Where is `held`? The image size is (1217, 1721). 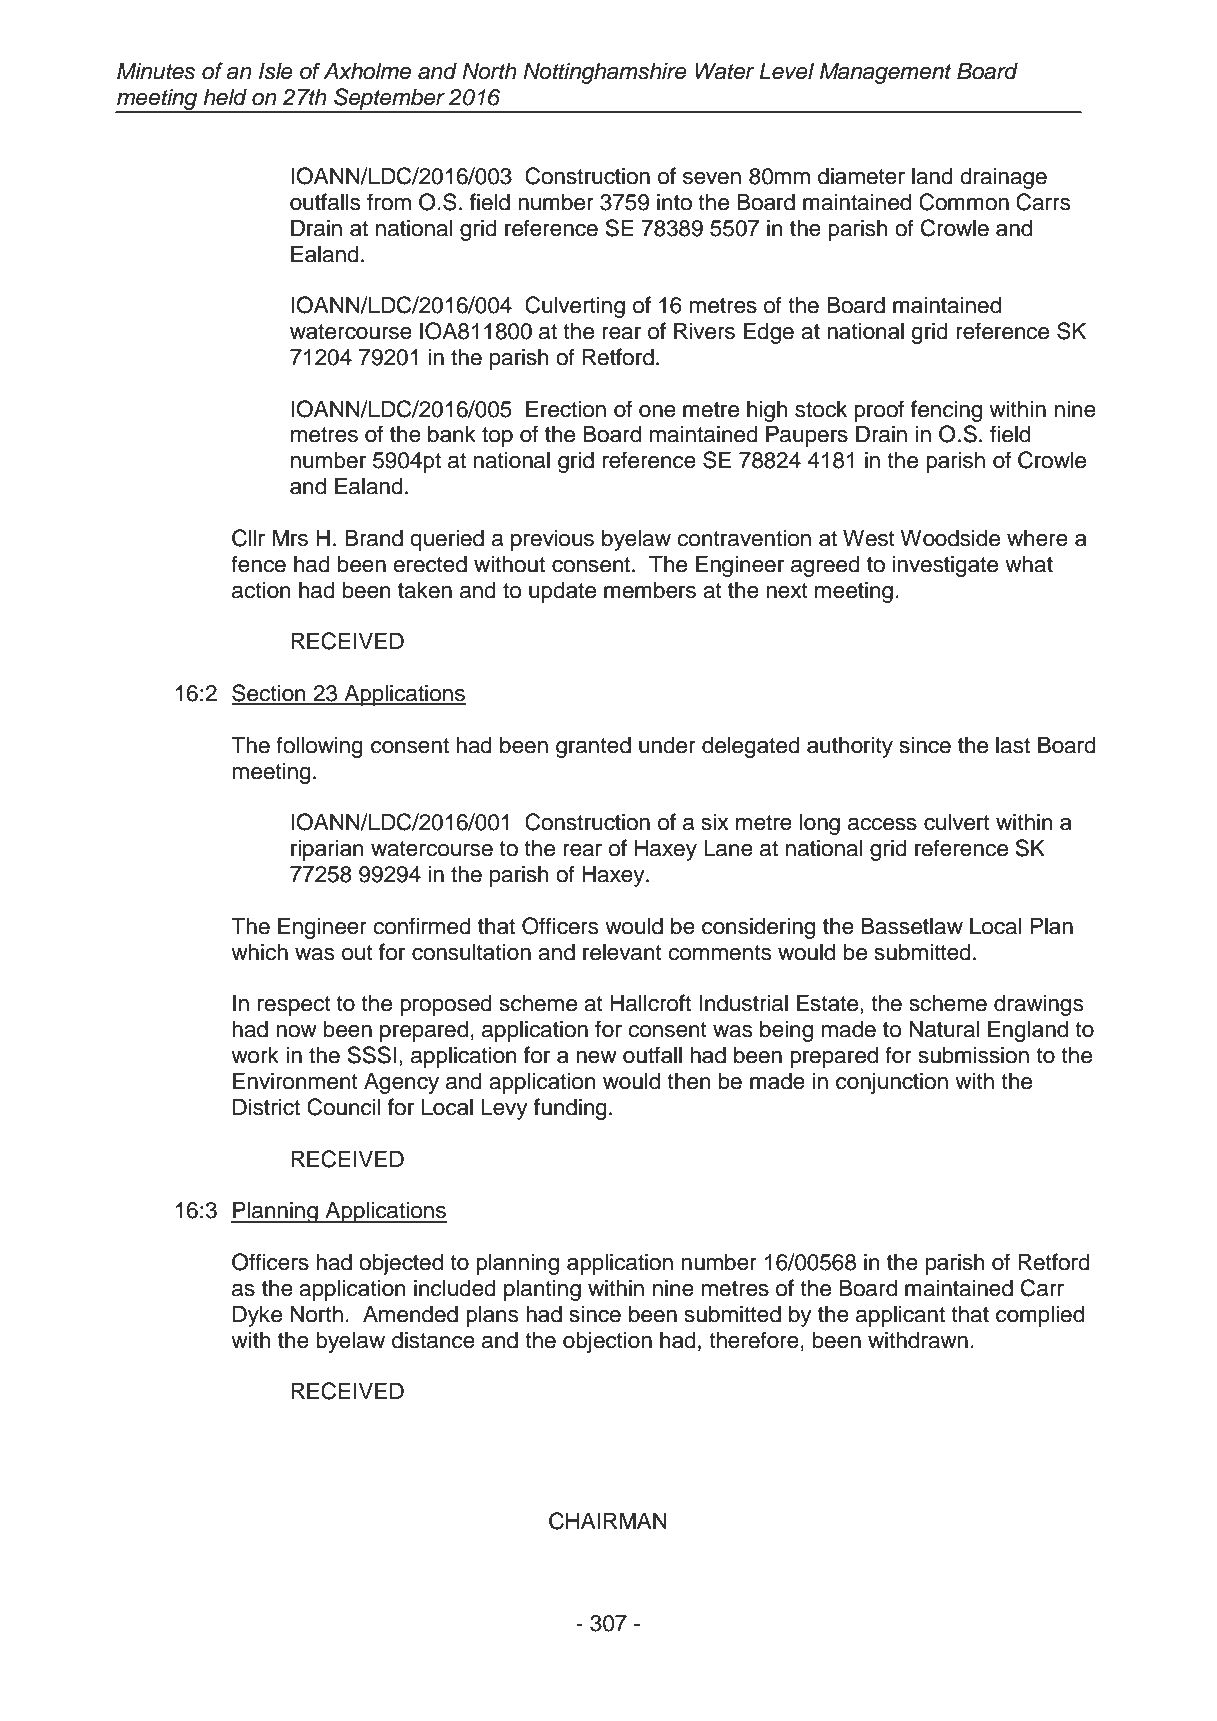
held is located at coordinates (225, 97).
